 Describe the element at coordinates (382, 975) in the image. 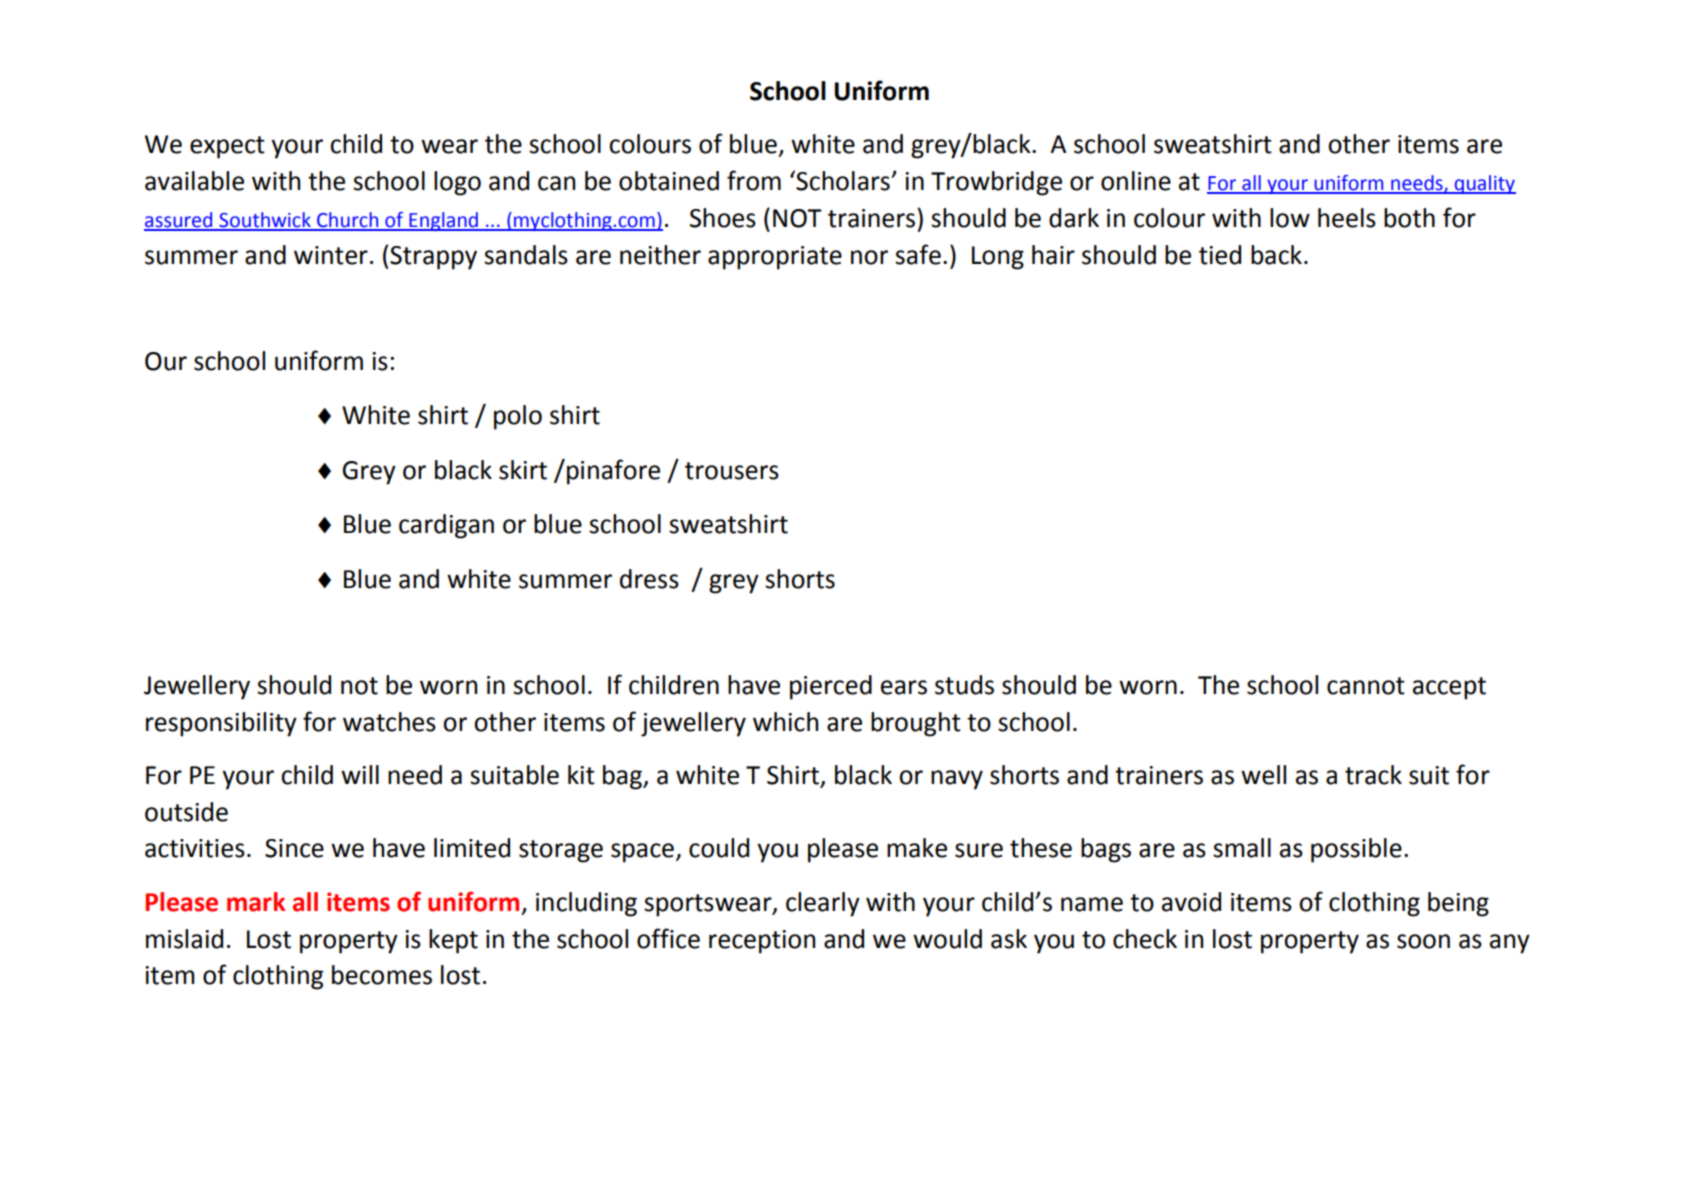

I see `becomes` at that location.
